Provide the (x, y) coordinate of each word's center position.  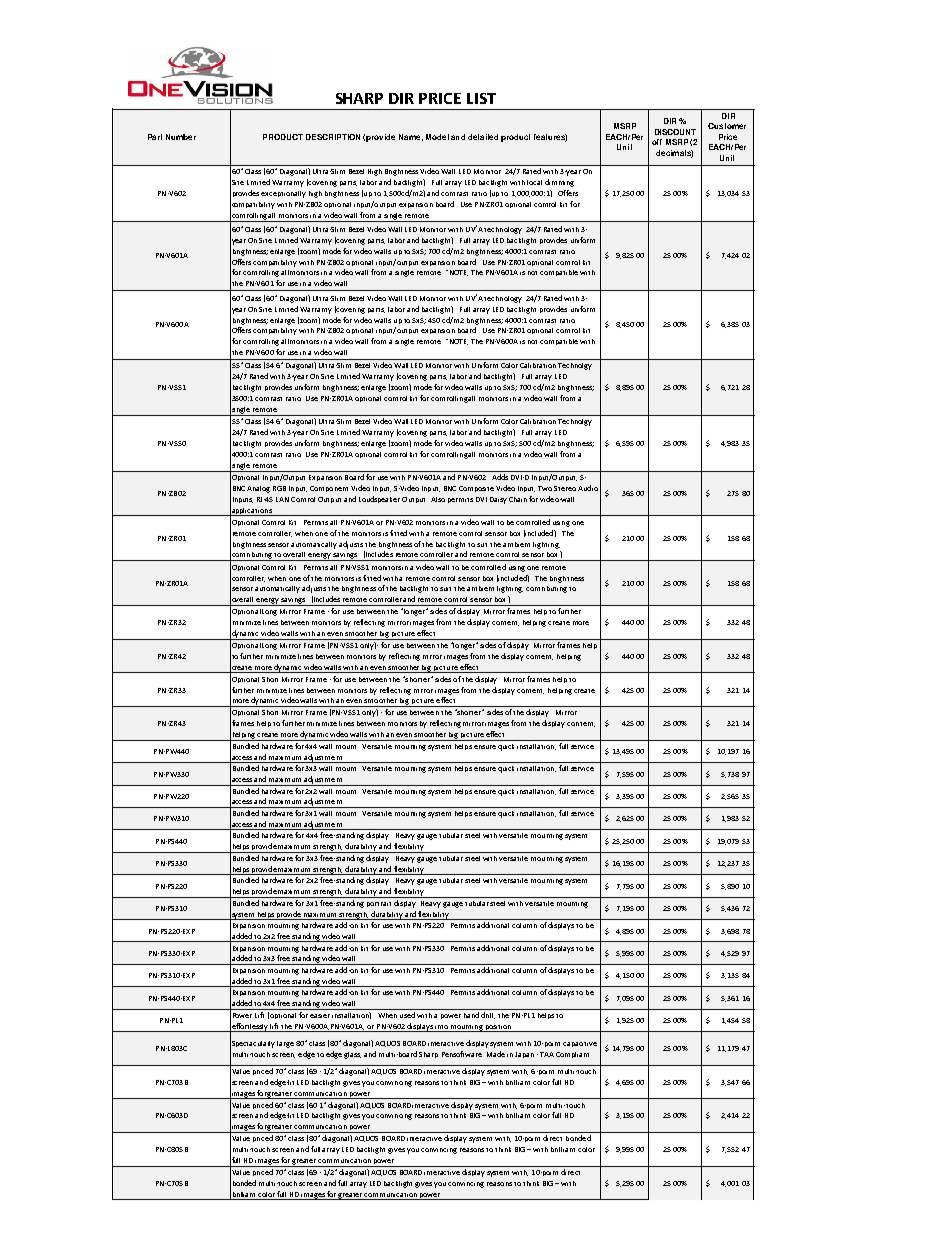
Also (438, 499)
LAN (282, 499)
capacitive (580, 1044)
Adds (500, 477)
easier (320, 1016)
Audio (588, 488)
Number (181, 137)
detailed (483, 137)
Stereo (565, 488)
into (441, 1027)
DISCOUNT (675, 132)
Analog (258, 489)
